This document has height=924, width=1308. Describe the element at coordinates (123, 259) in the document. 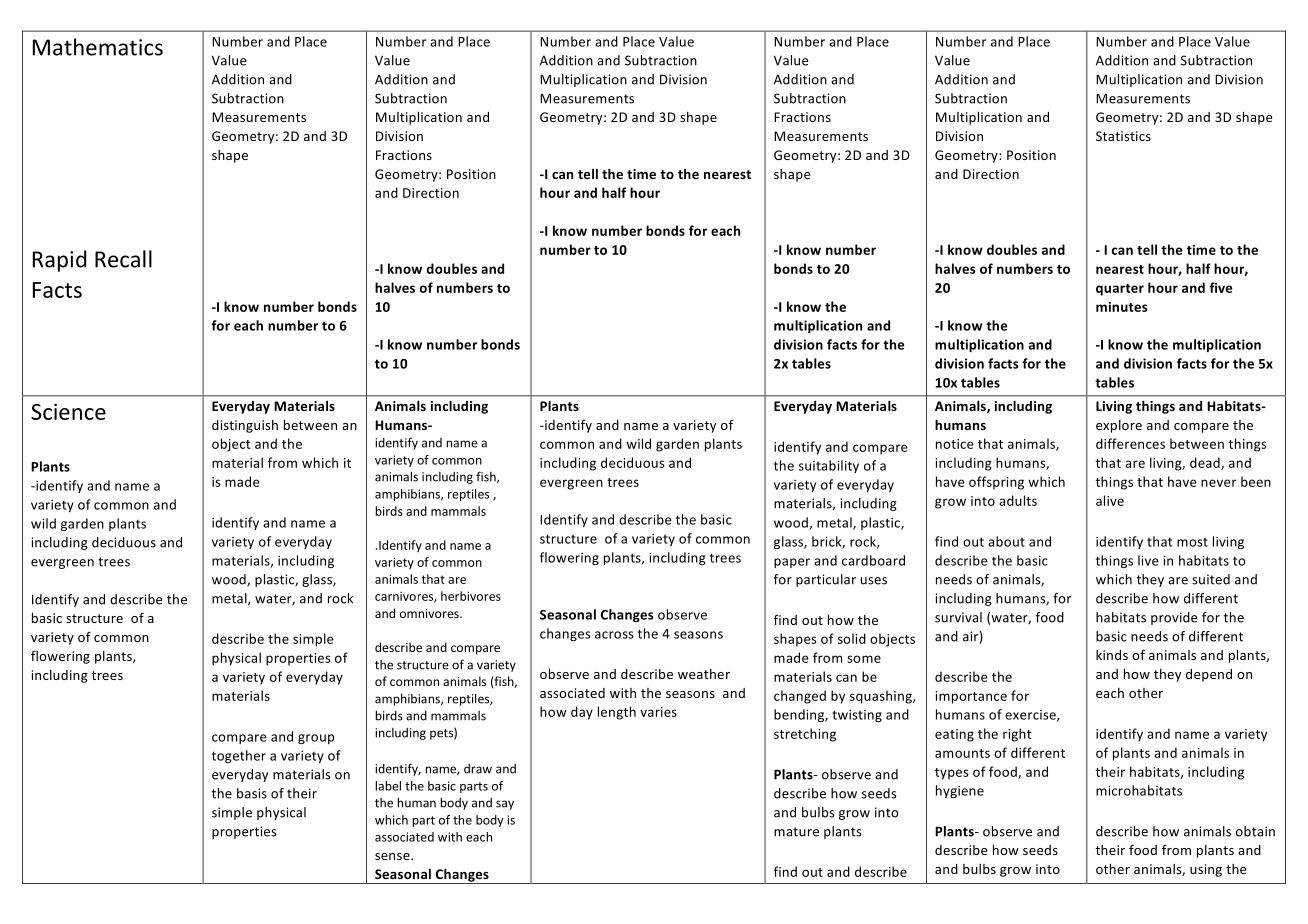

I see `Recall` at that location.
